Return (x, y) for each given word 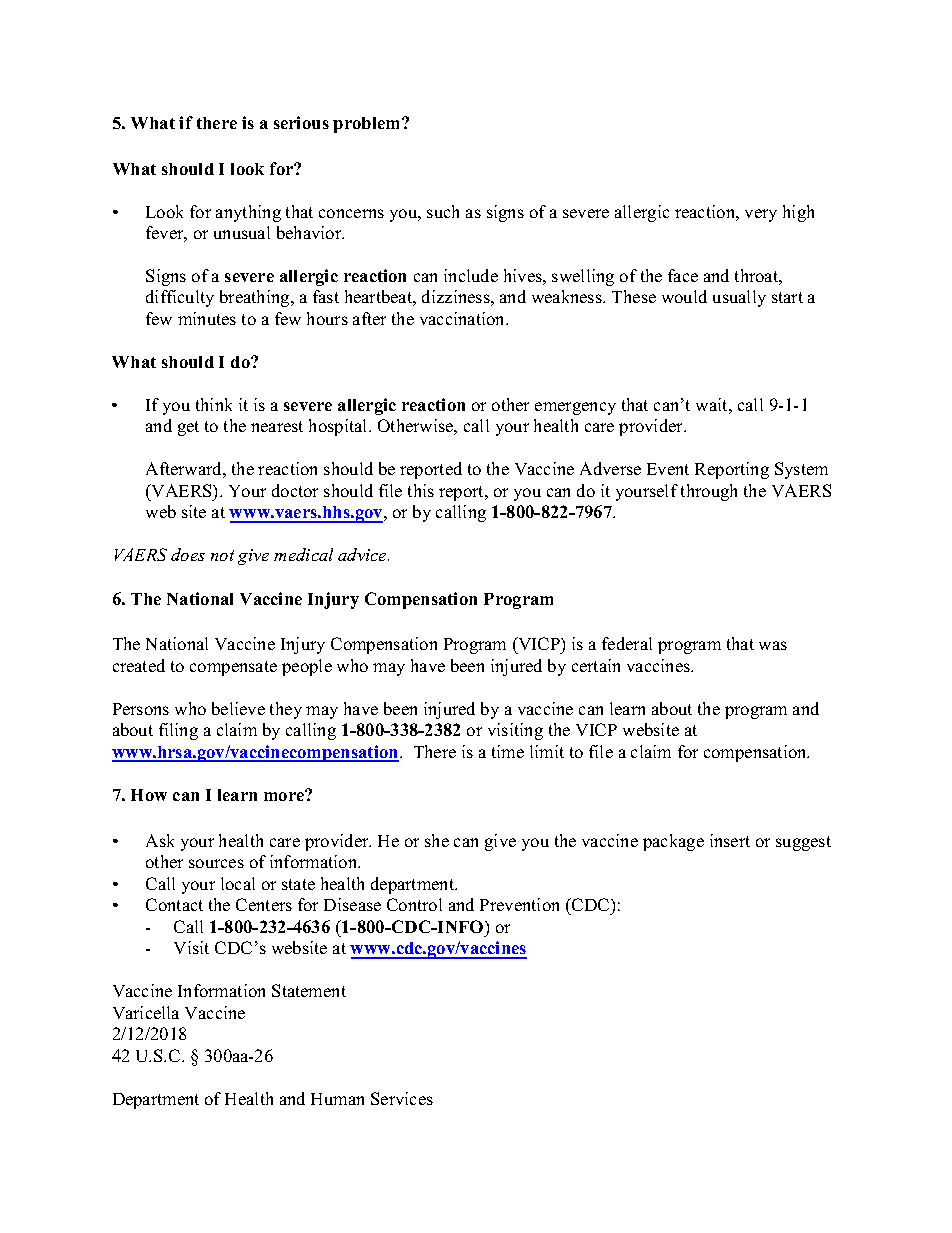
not (222, 555)
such (443, 211)
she (437, 840)
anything (248, 213)
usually (739, 298)
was (773, 645)
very (761, 215)
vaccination (464, 318)
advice (363, 554)
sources (216, 863)
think (214, 404)
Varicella (146, 1012)
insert (730, 840)
